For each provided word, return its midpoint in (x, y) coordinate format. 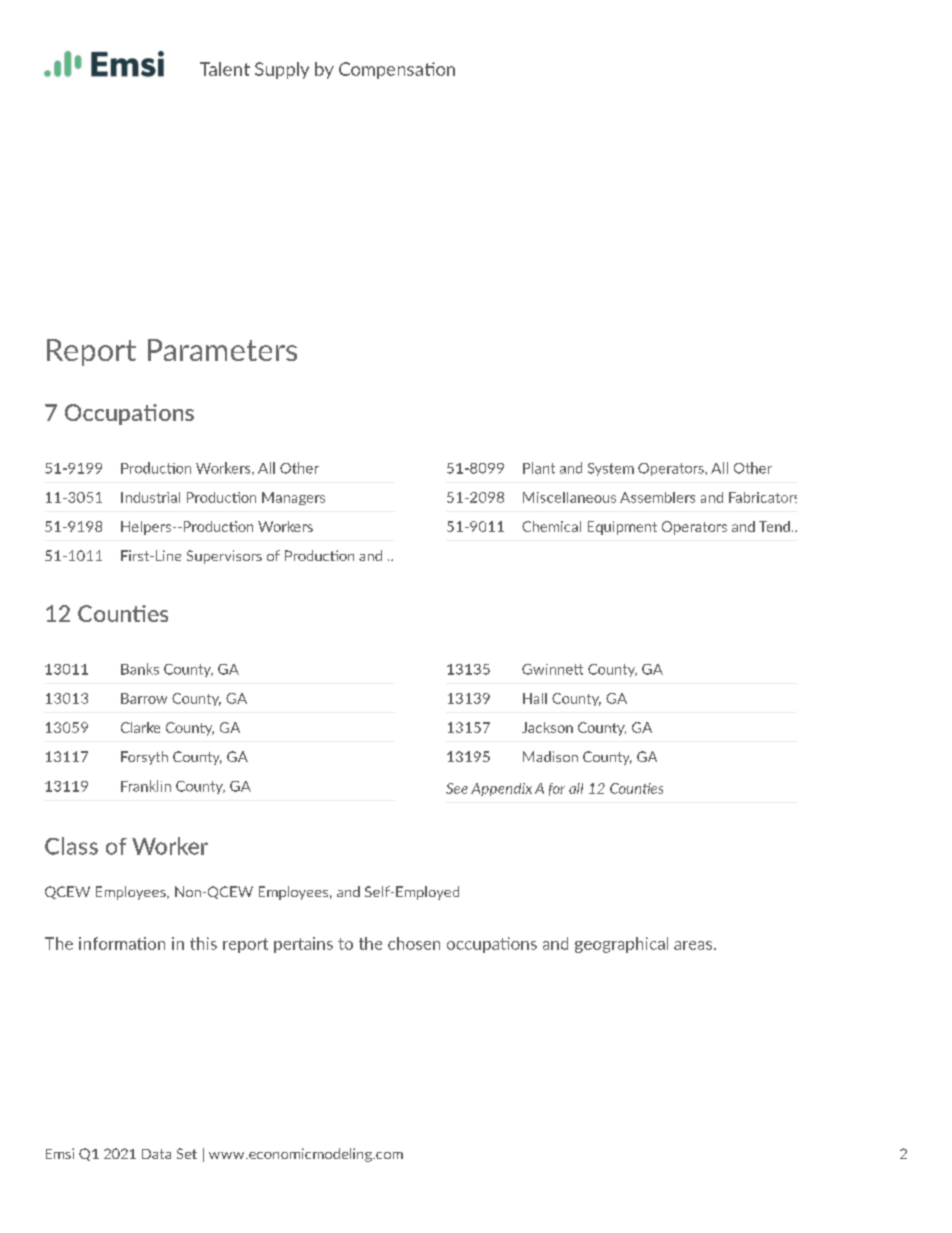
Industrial (150, 497)
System (611, 469)
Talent (225, 69)
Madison (550, 756)
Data (156, 1154)
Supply (282, 70)
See (457, 788)
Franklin (146, 786)
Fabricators (763, 497)
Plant (539, 468)
